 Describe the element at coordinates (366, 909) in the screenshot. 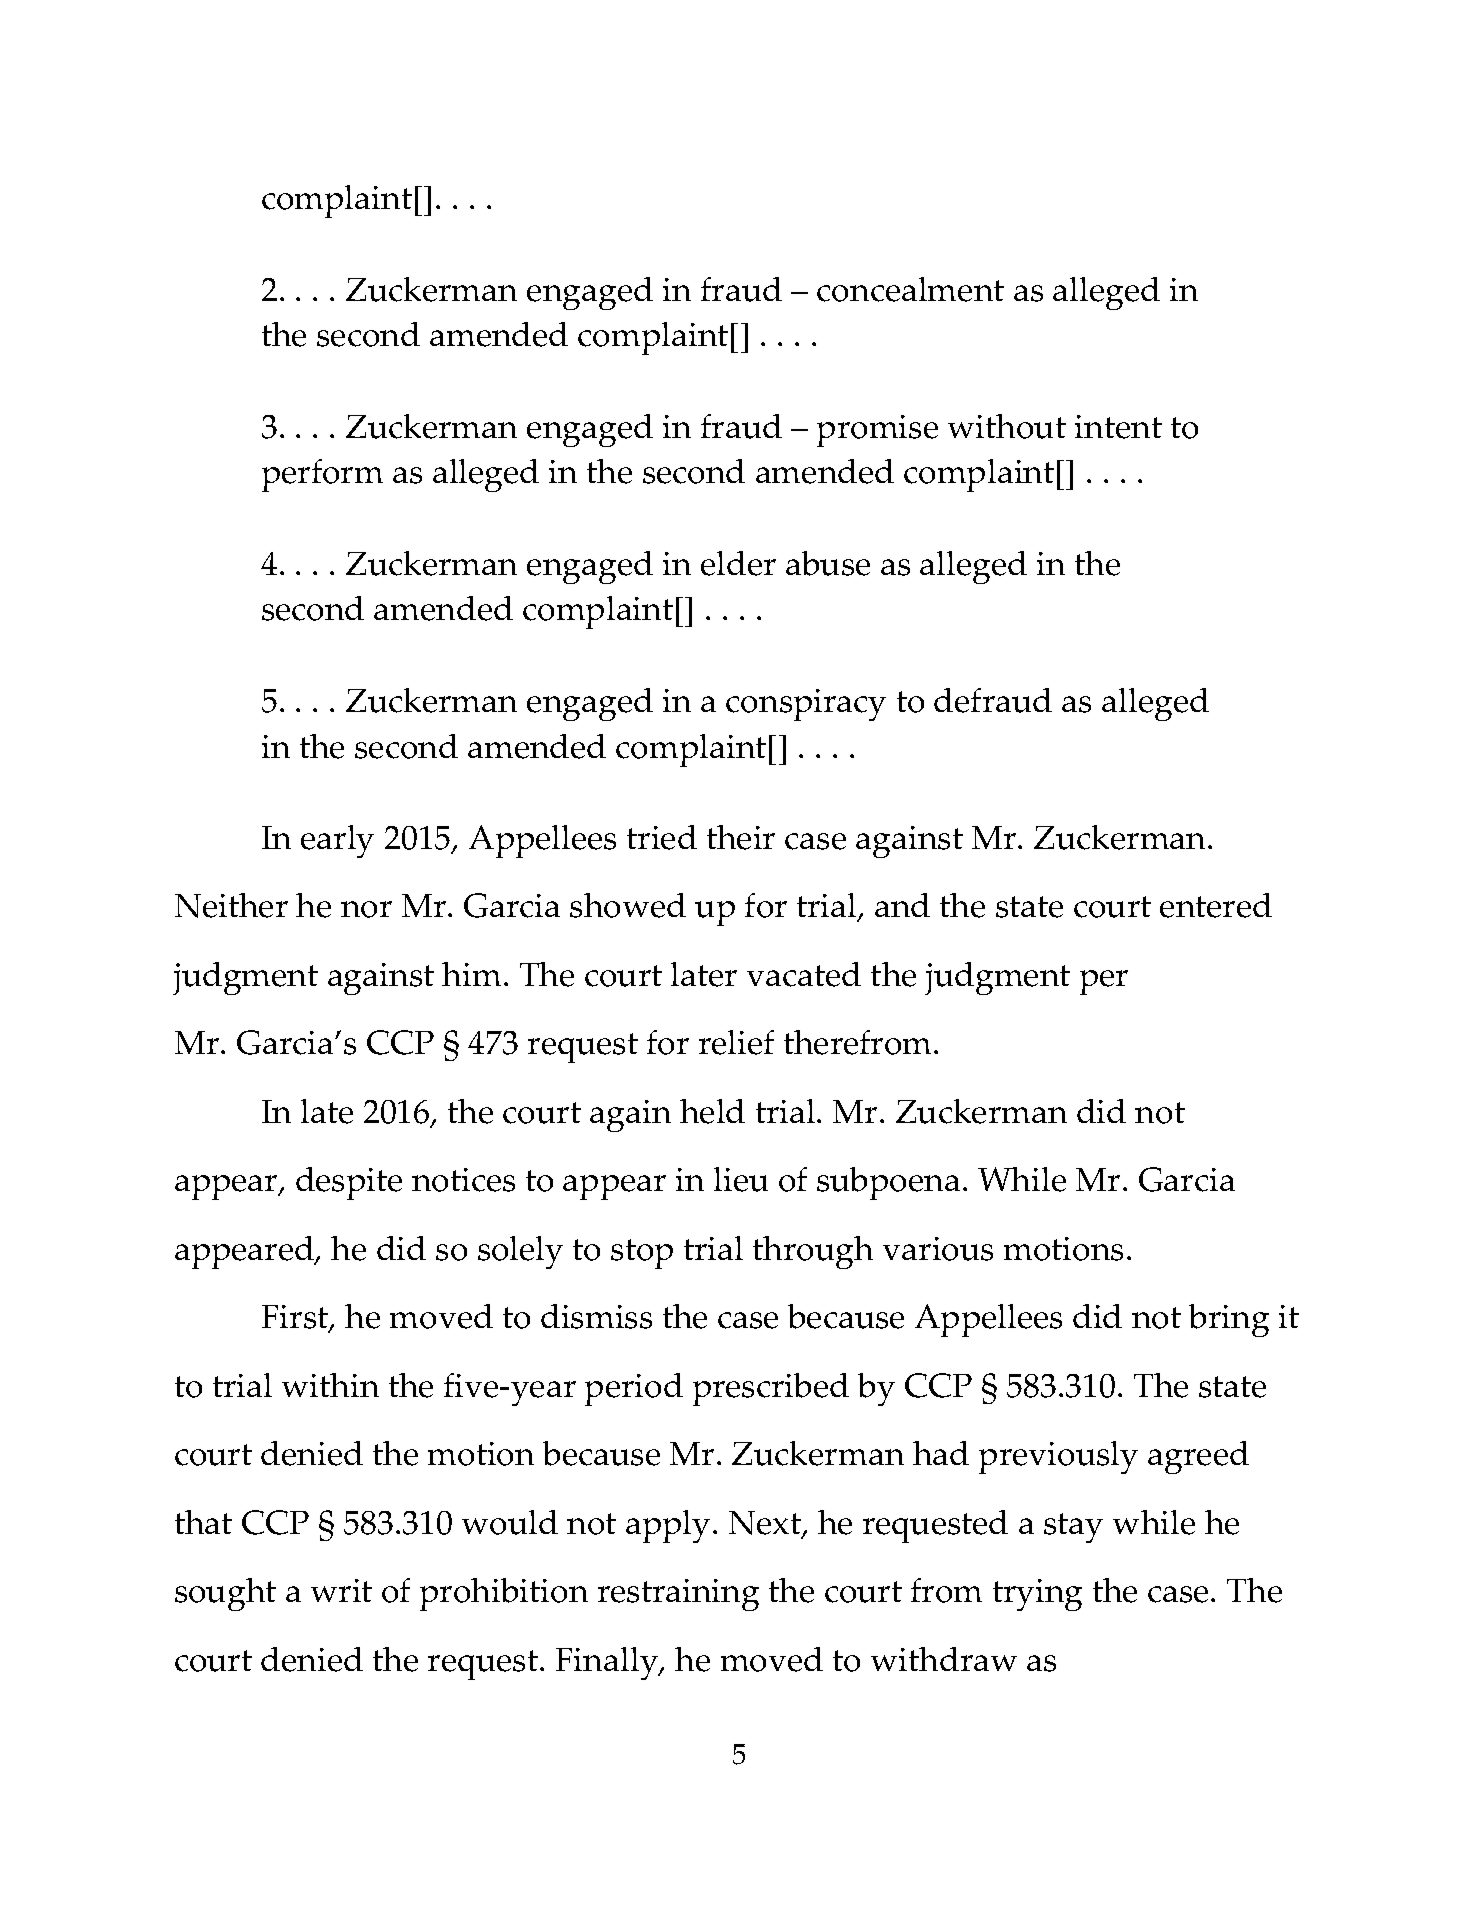

I see `nor` at that location.
